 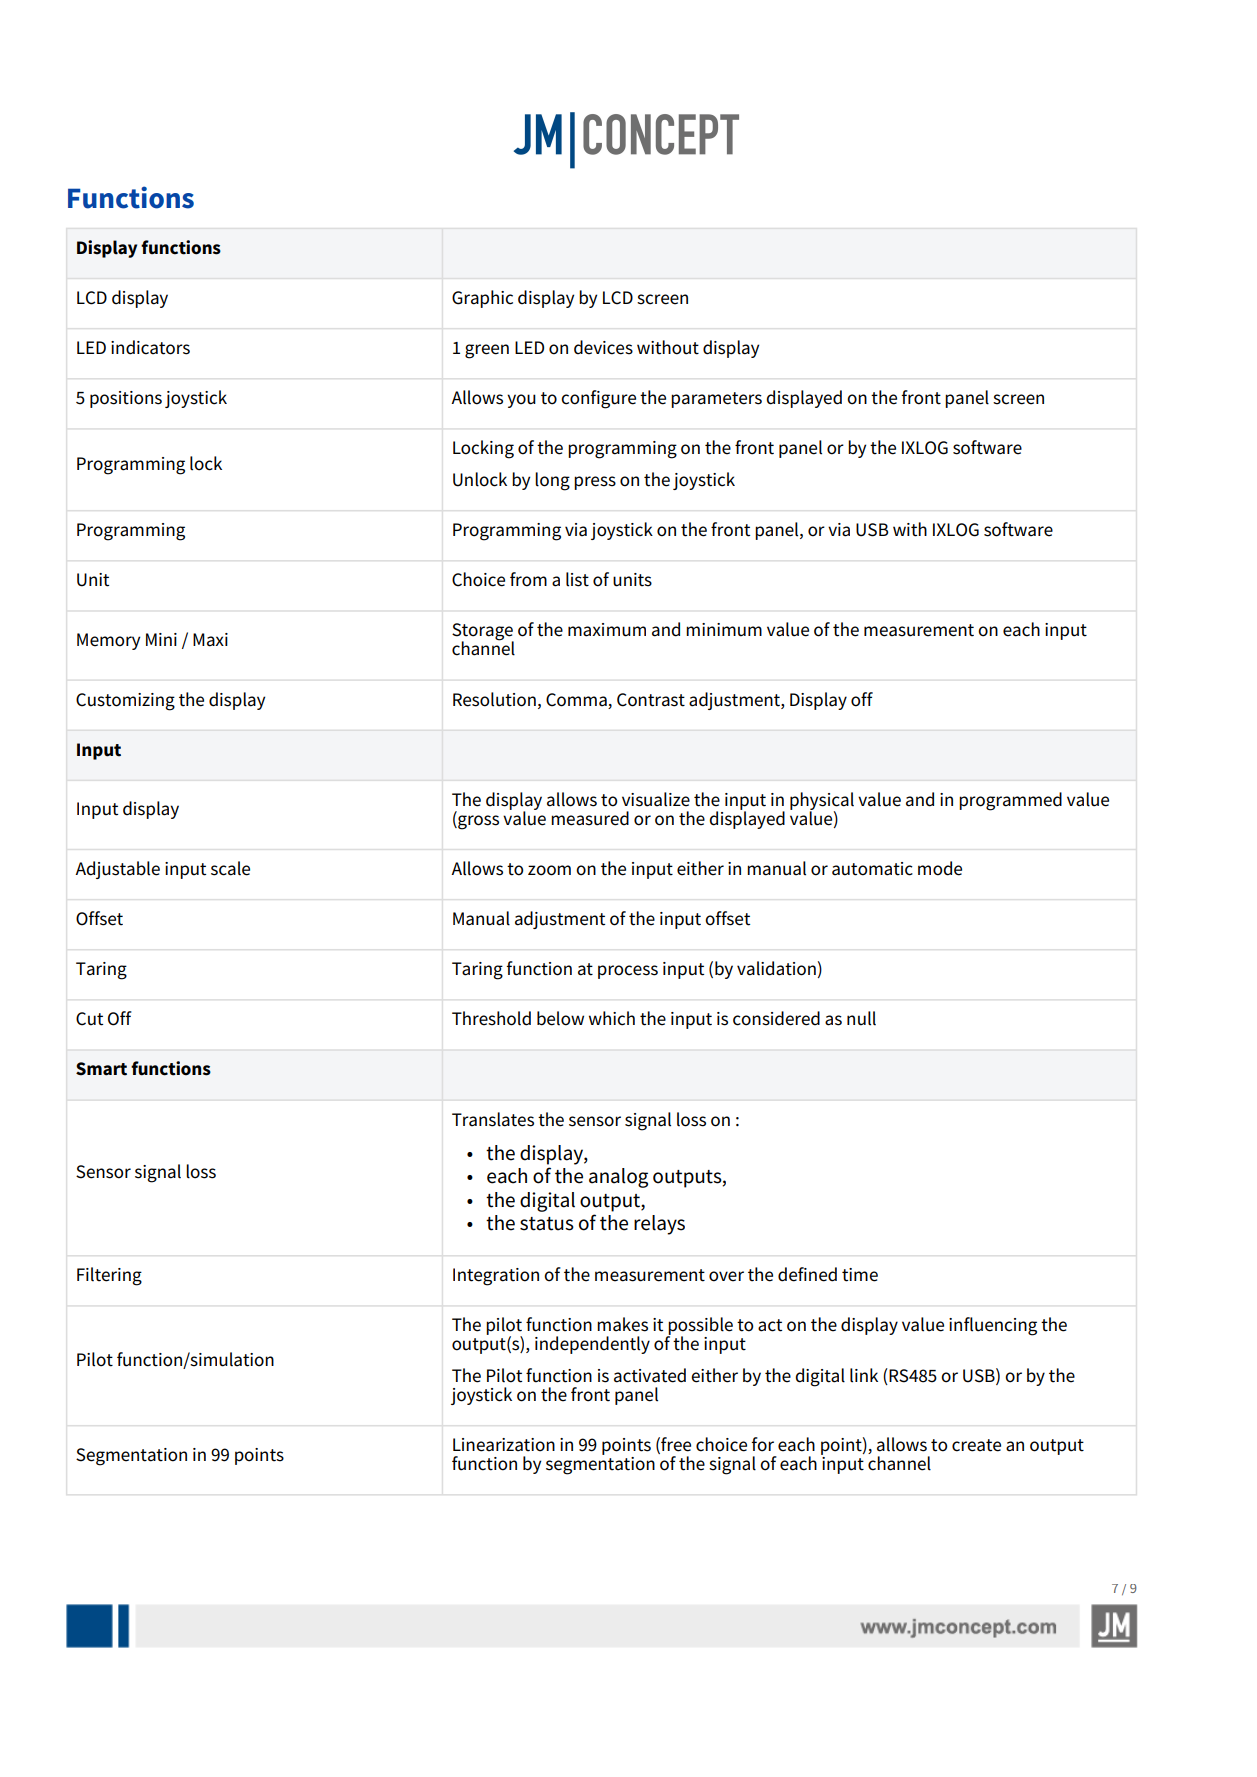 What do you see at coordinates (861, 1018) in the screenshot?
I see `null` at bounding box center [861, 1018].
